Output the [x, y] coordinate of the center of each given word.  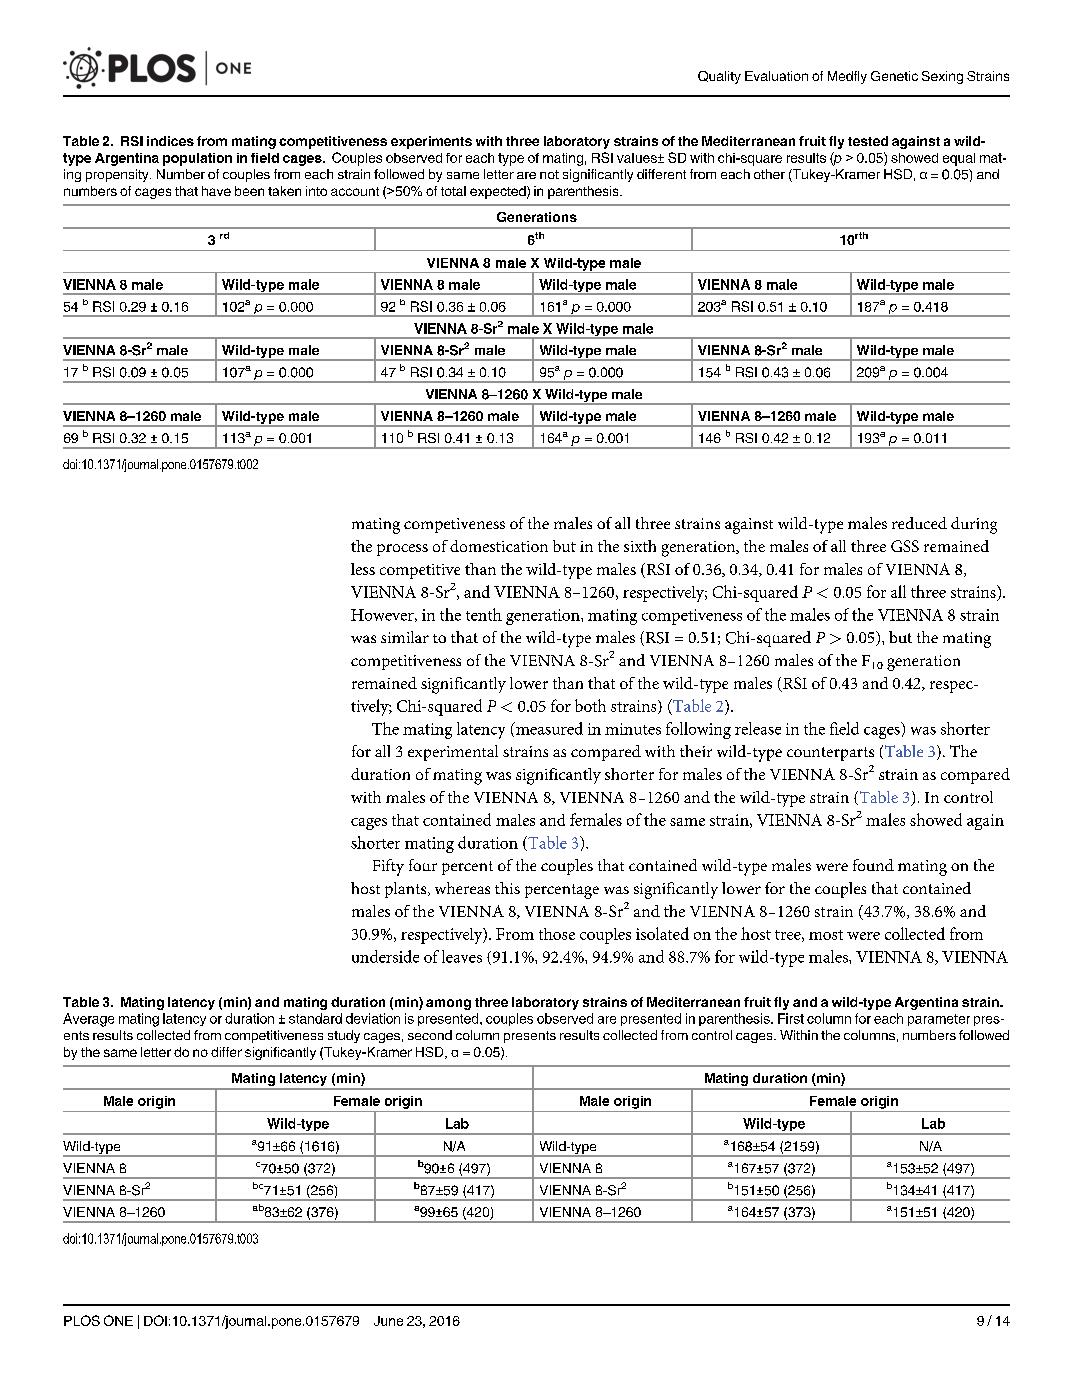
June [388, 1321]
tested [868, 141]
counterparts [830, 754]
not [549, 174]
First [791, 1018]
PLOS [82, 1320]
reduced [919, 523]
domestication [499, 546]
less [363, 569]
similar [405, 637]
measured [548, 728]
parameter [939, 1020]
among [448, 1004]
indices [170, 141]
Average [88, 1020]
